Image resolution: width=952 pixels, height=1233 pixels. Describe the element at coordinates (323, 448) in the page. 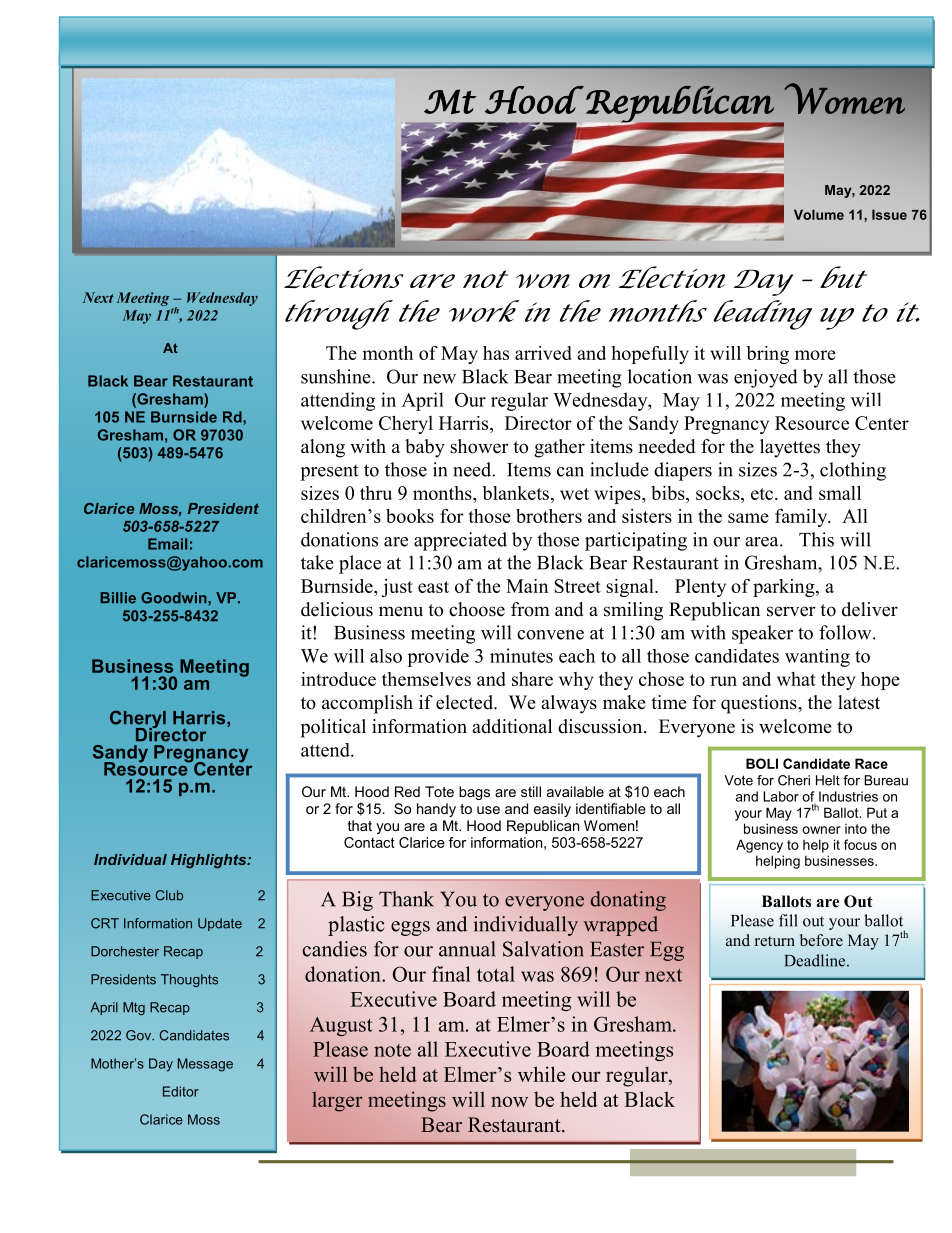

I see `along` at that location.
